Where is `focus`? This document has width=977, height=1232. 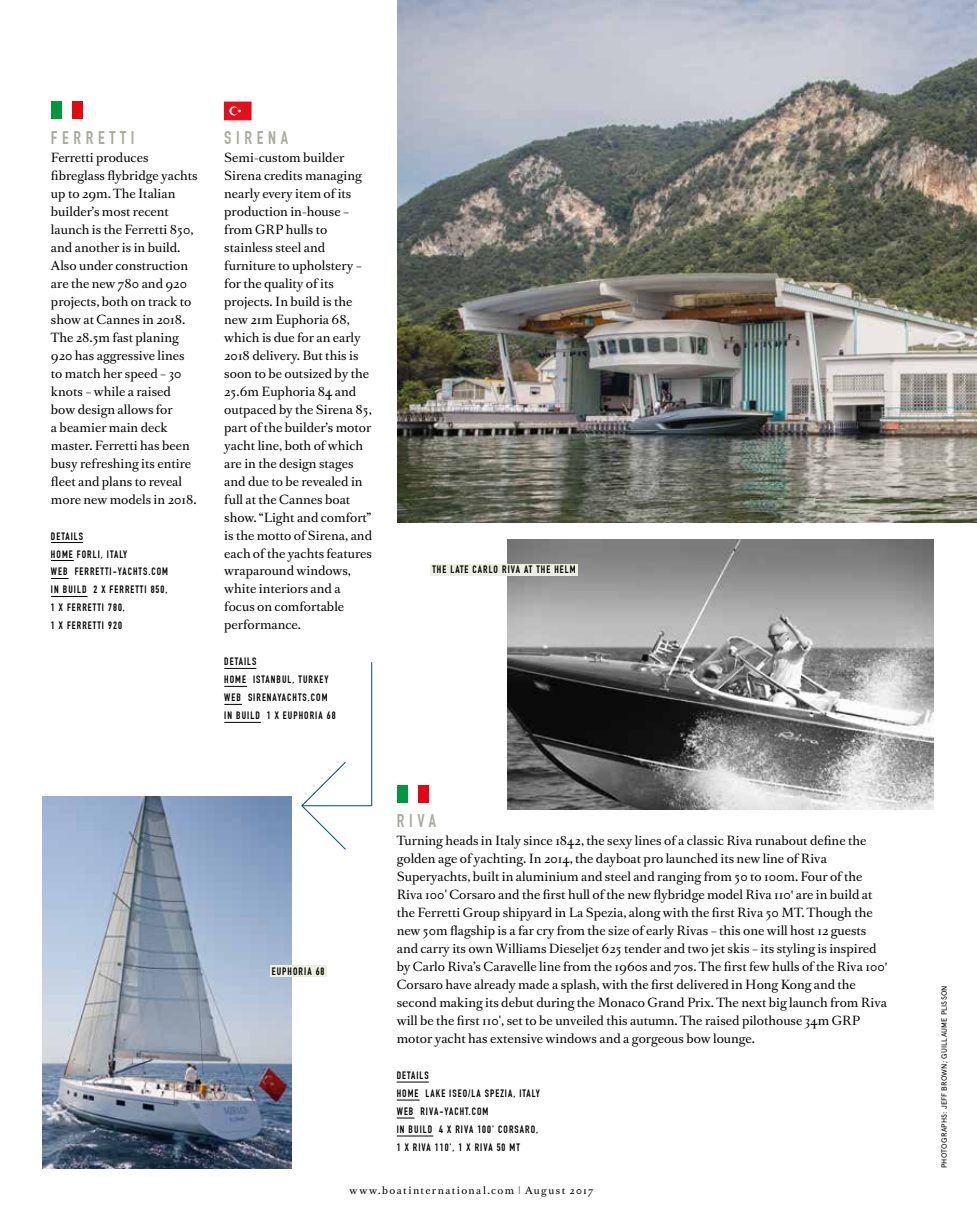 focus is located at coordinates (239, 606).
